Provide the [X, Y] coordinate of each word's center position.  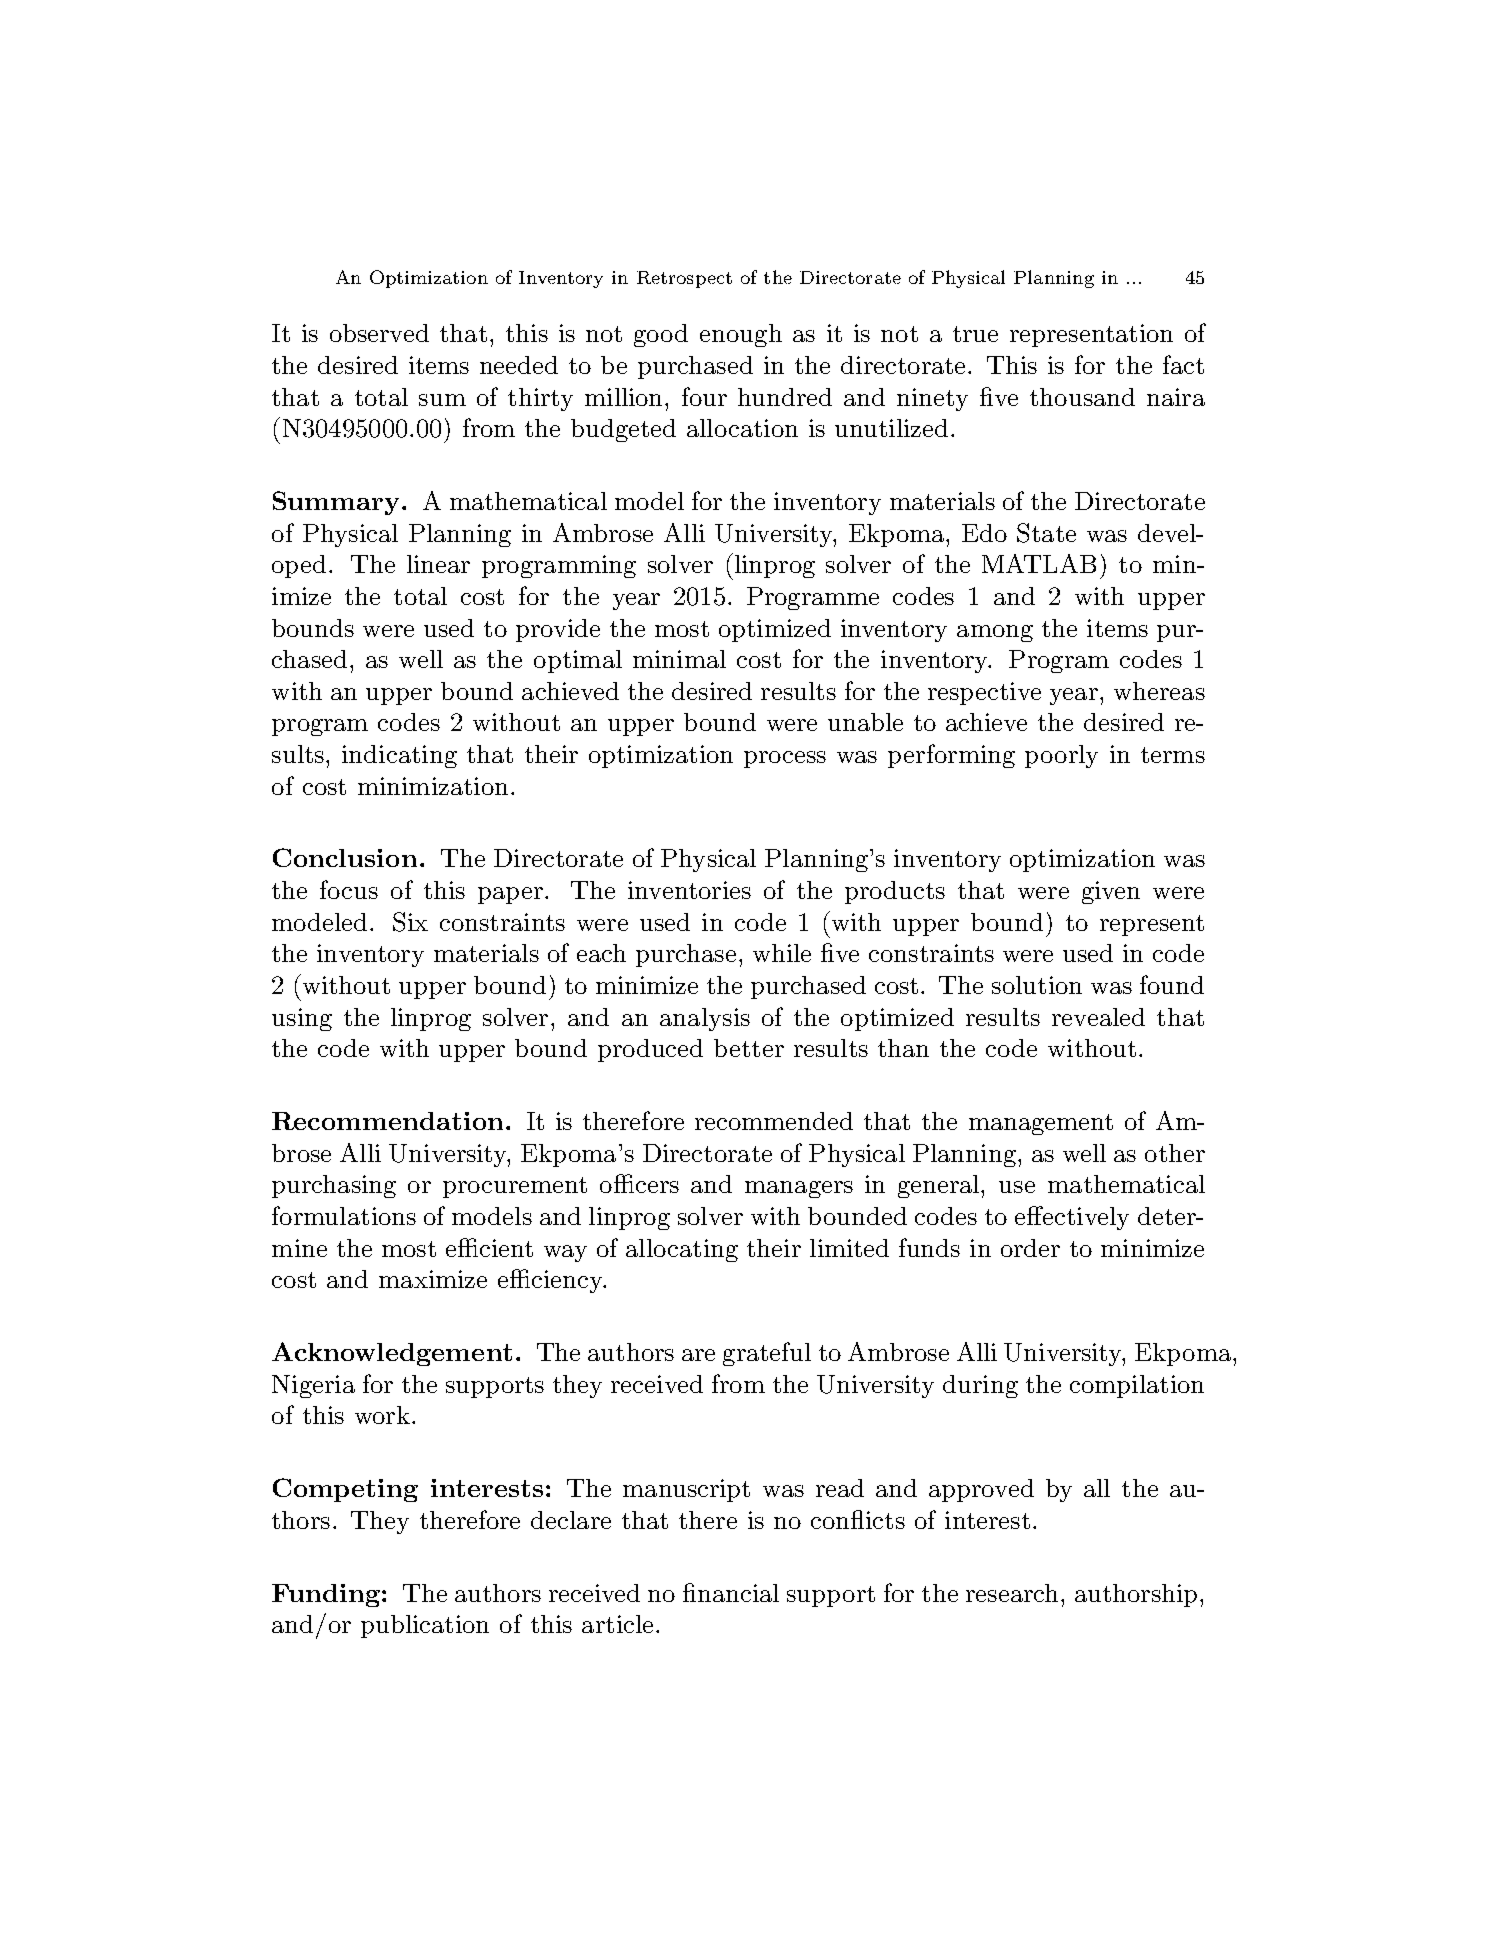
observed [379, 333]
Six [410, 922]
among [995, 633]
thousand [1082, 397]
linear [438, 564]
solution [1037, 985]
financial [731, 1592]
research [1012, 1593]
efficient [489, 1247]
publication [425, 1626]
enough [741, 335]
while [782, 953]
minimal [679, 659]
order [1030, 1248]
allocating [682, 1250]
